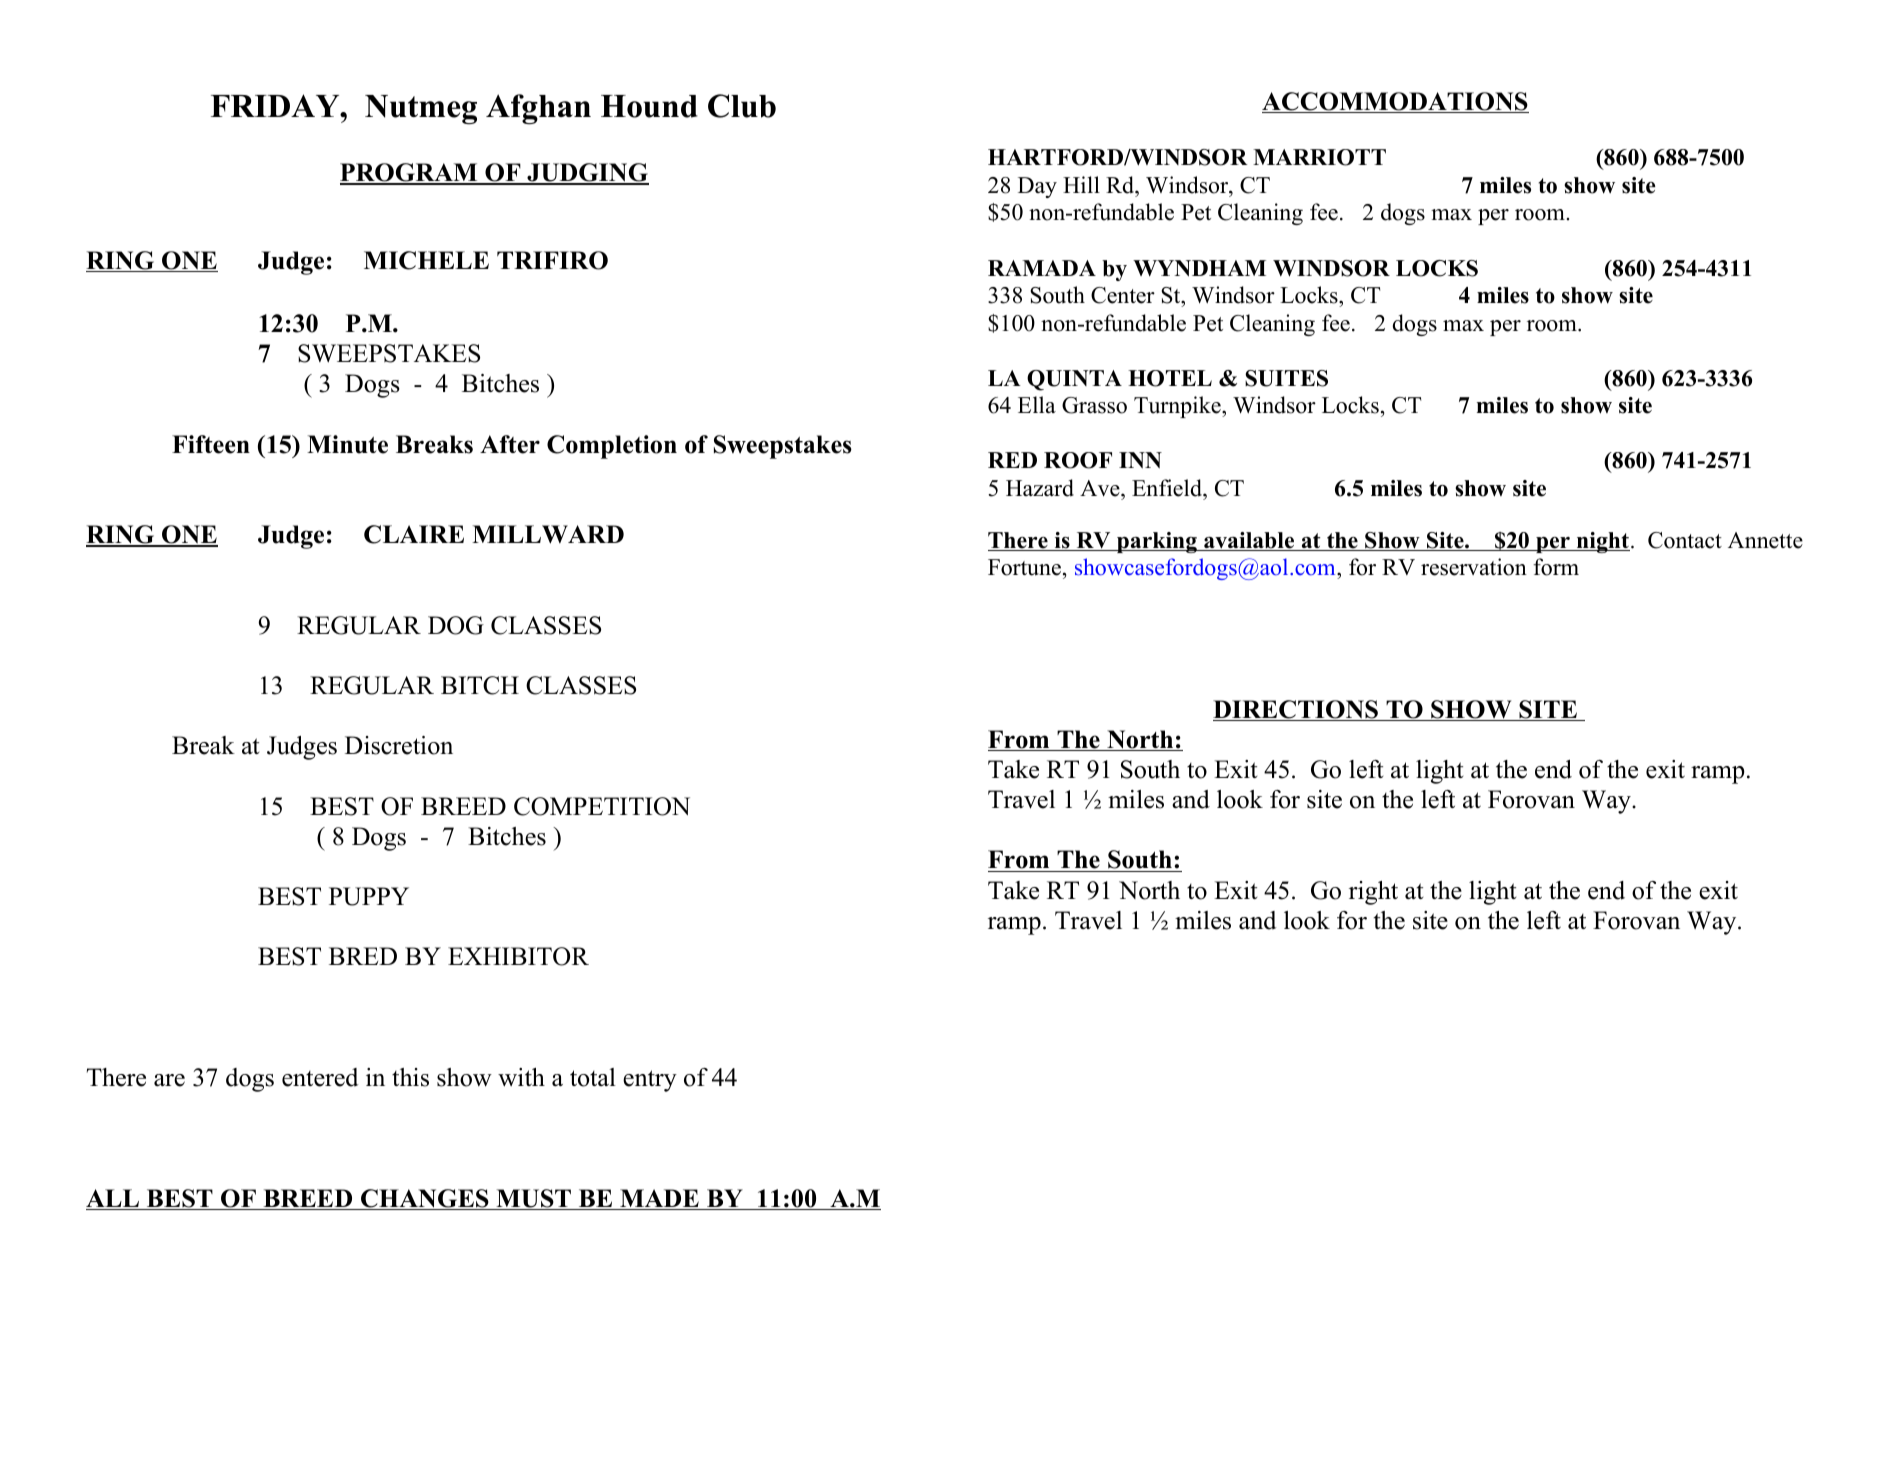  Describe the element at coordinates (399, 745) in the screenshot. I see `Discretion` at that location.
